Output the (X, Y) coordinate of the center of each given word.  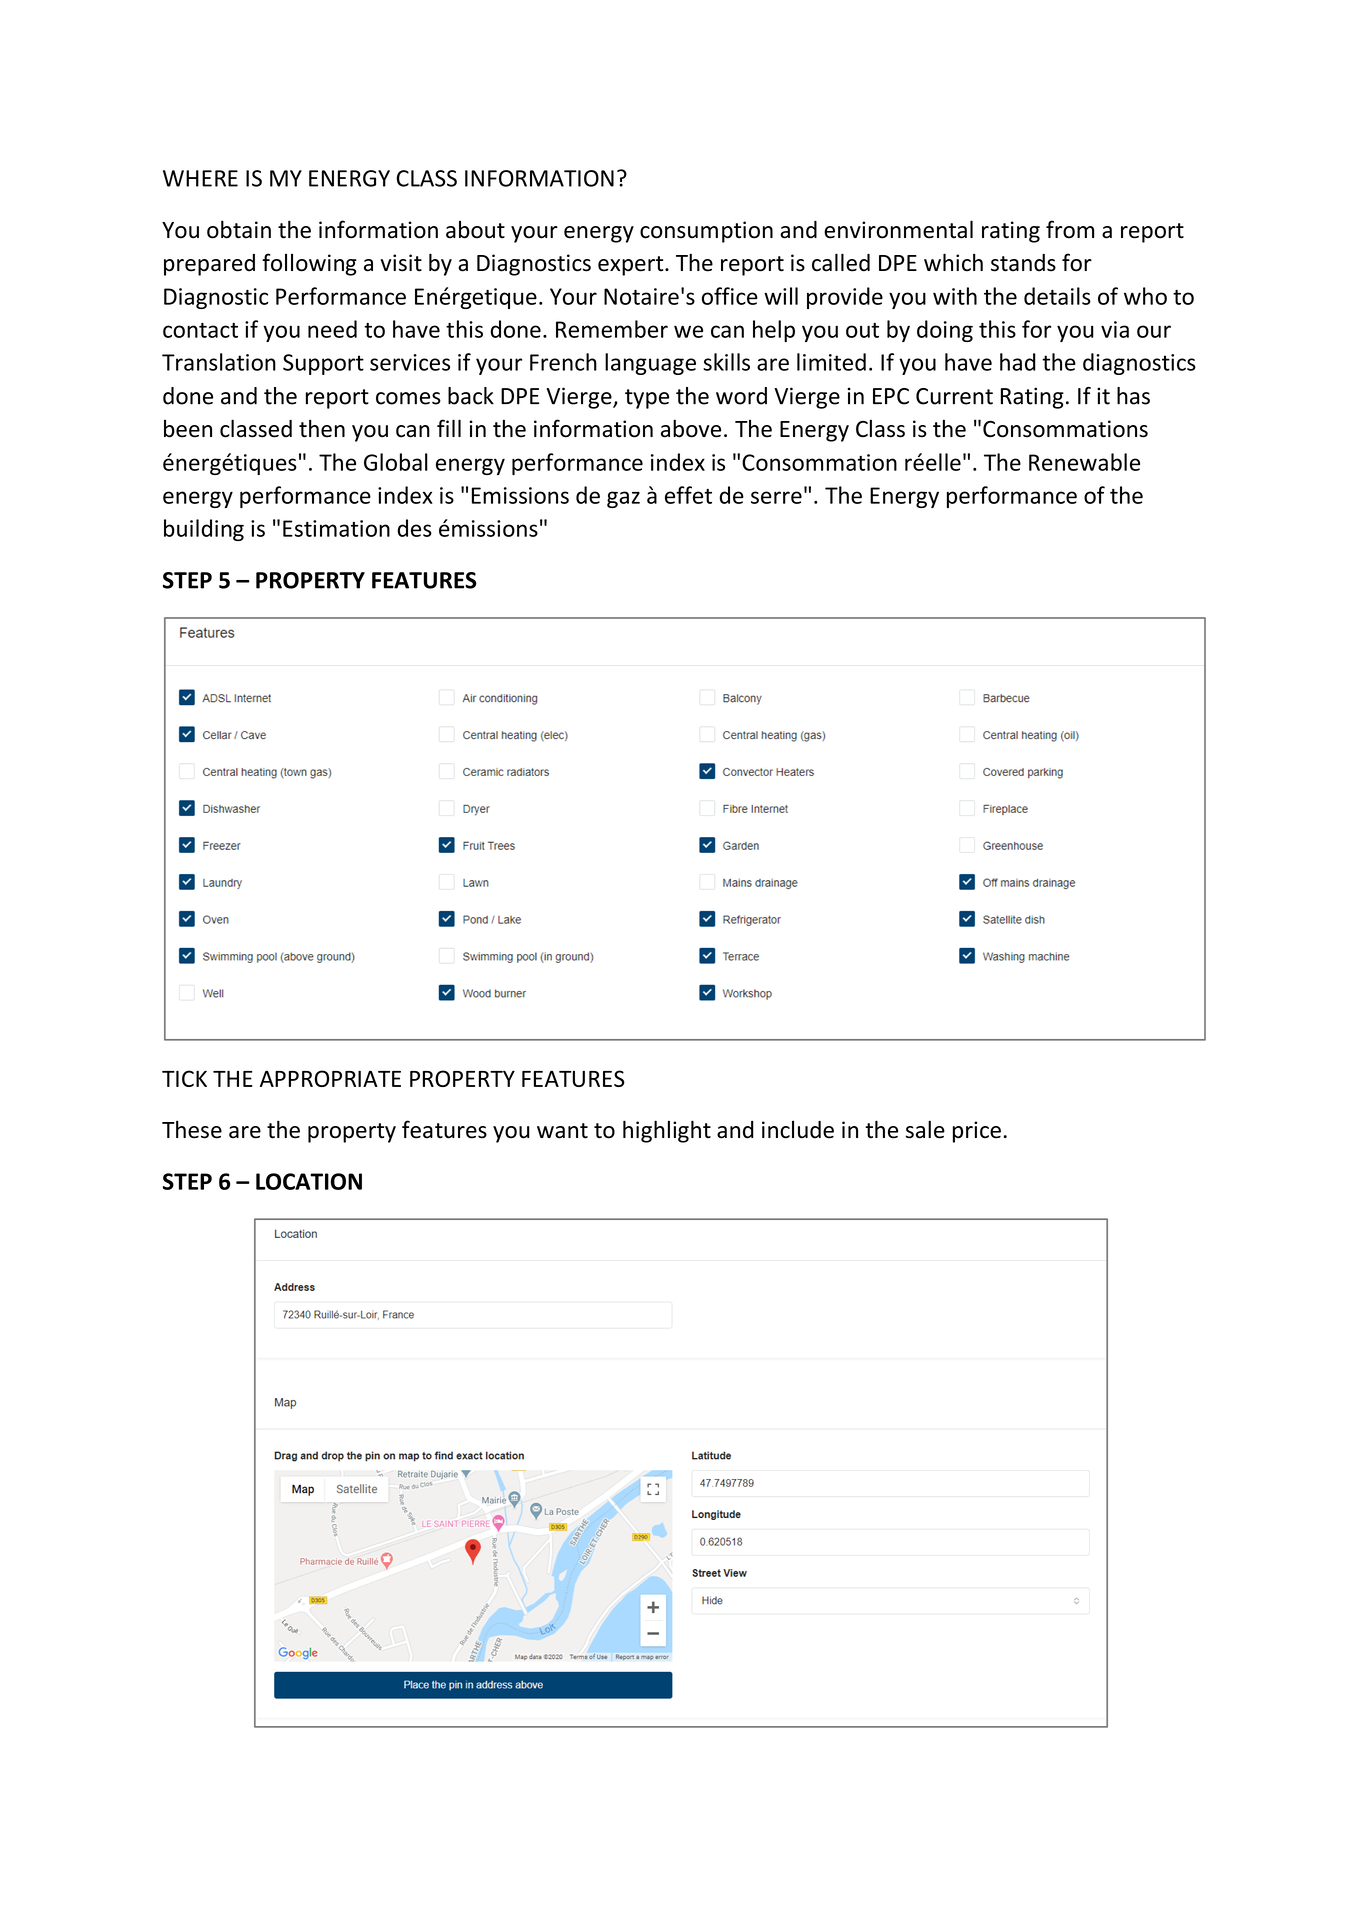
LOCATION (309, 1181)
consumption (706, 232)
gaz (623, 499)
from (1070, 229)
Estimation (336, 528)
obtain (239, 229)
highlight (667, 1131)
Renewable (1084, 462)
